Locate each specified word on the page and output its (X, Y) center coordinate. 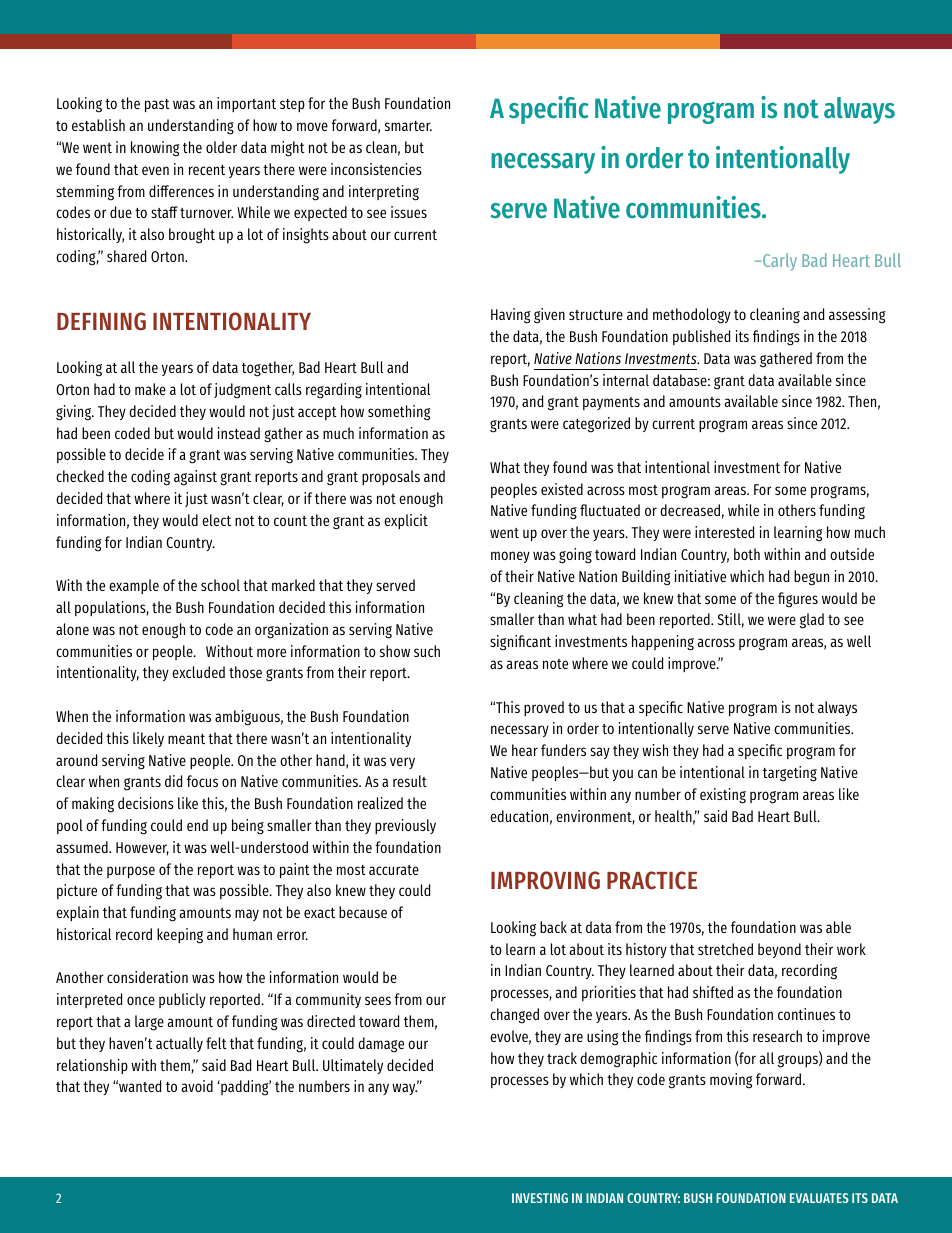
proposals (391, 477)
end (197, 825)
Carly (779, 262)
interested (724, 532)
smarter (408, 126)
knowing (155, 149)
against (195, 478)
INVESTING (540, 1198)
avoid (197, 1086)
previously (405, 826)
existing (723, 796)
